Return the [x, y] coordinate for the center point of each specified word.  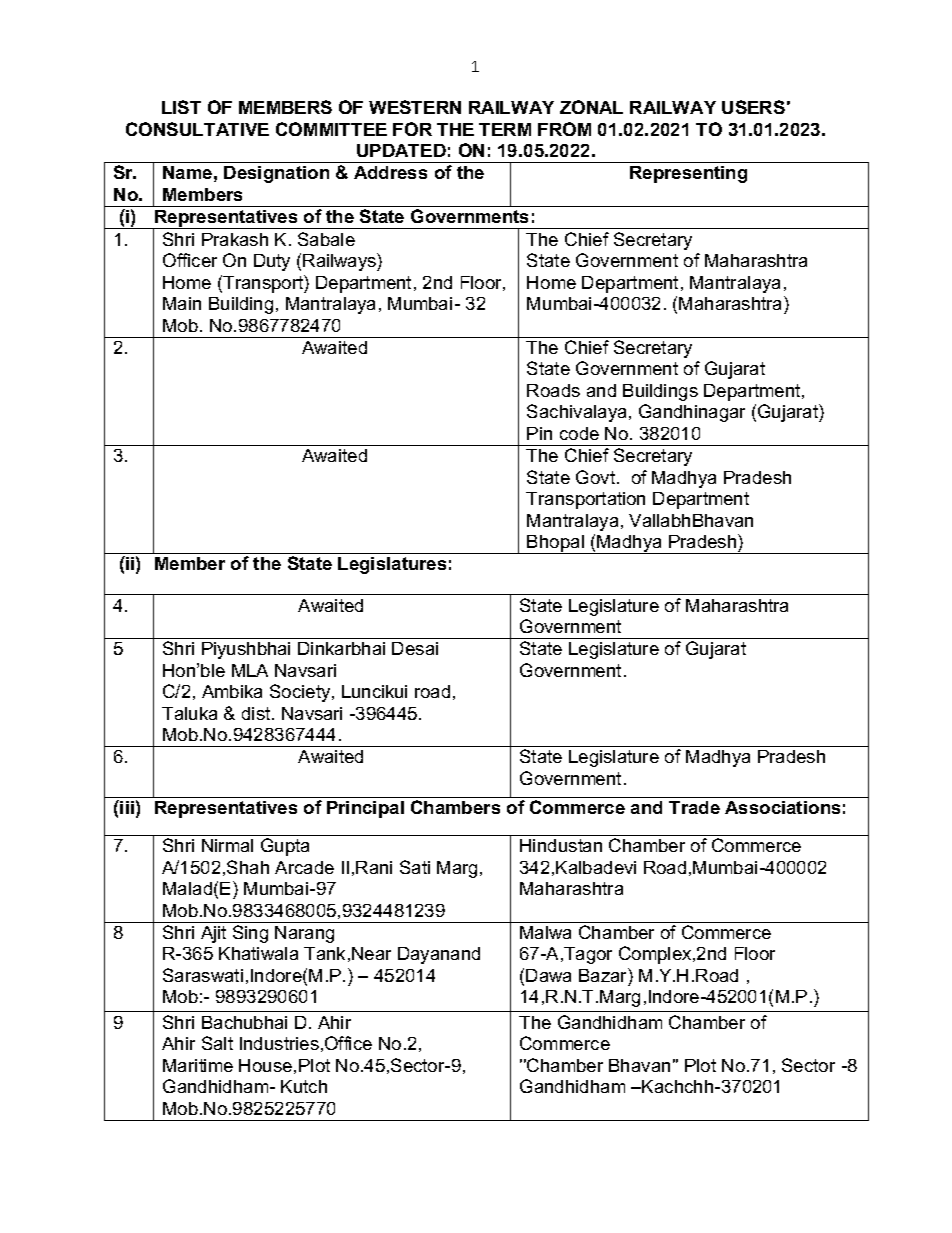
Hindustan [561, 845]
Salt [217, 1043]
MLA [250, 670]
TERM [505, 129]
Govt [597, 477]
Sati [415, 867]
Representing [688, 174]
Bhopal [556, 544]
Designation [276, 174]
